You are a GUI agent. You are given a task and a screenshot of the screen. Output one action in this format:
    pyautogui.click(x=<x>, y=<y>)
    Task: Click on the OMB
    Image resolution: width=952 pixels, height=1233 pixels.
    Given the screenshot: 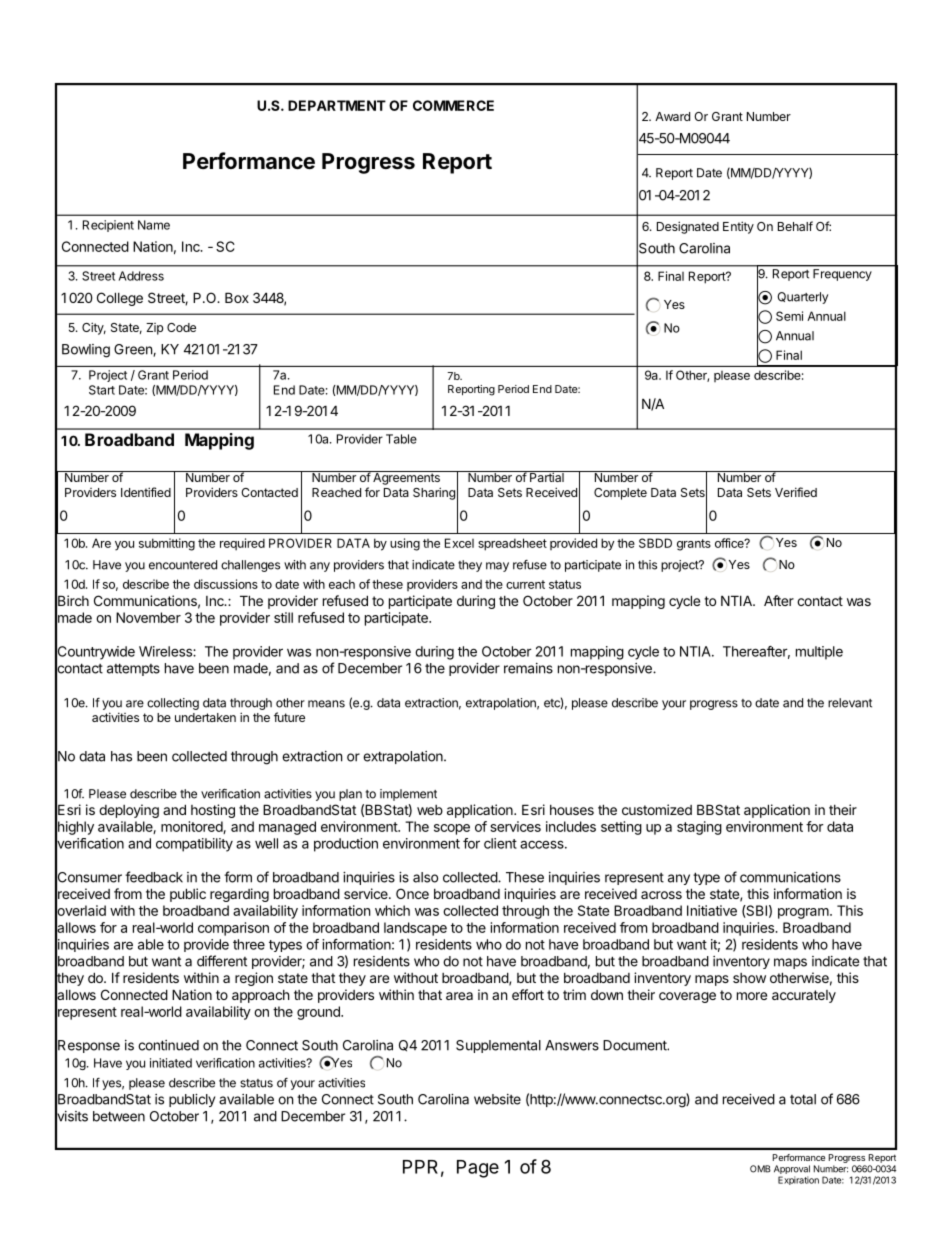 What is the action you would take?
    pyautogui.click(x=760, y=1169)
